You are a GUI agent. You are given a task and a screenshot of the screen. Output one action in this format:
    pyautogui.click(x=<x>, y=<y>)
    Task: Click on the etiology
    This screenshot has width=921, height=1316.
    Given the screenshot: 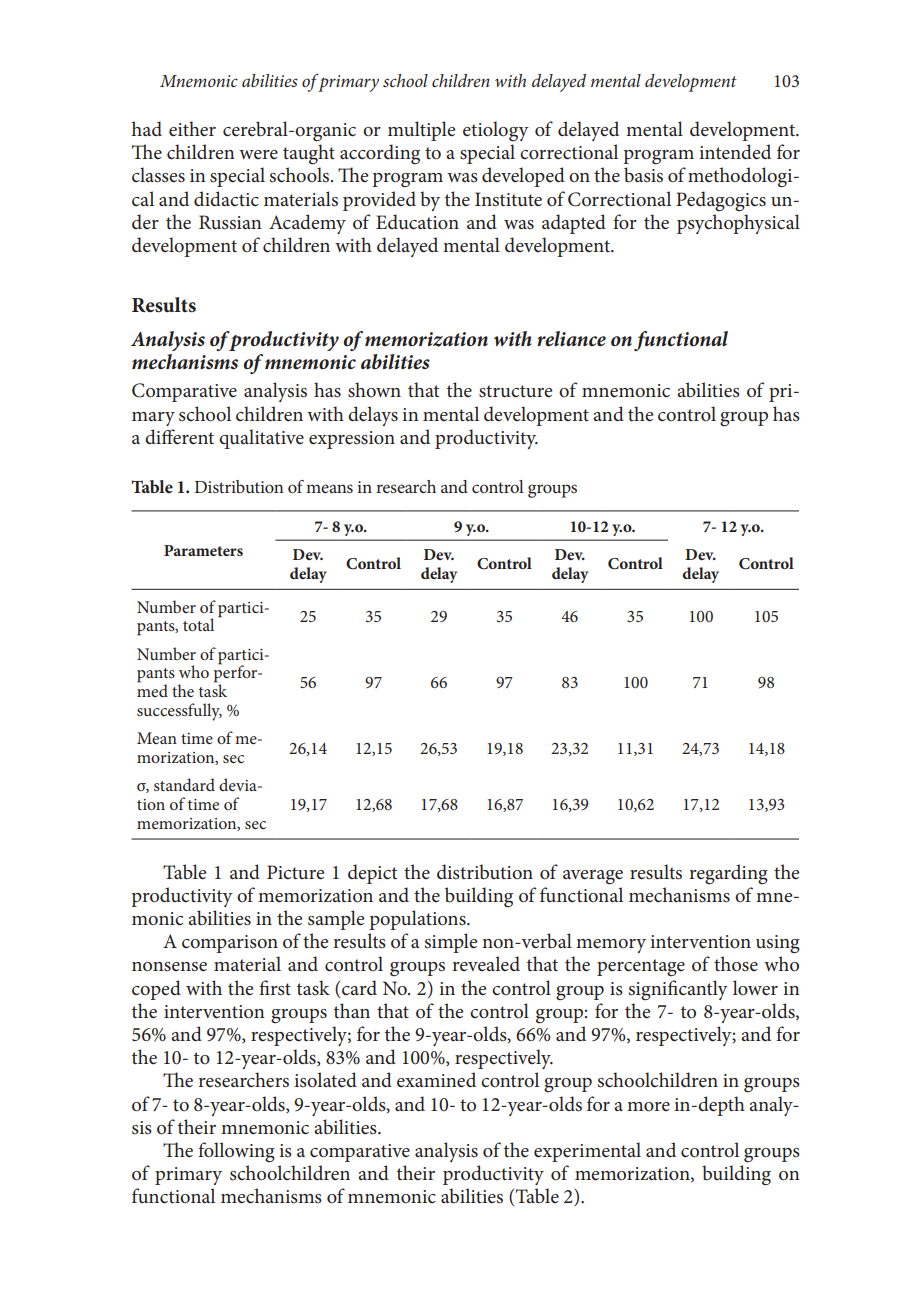 What is the action you would take?
    pyautogui.click(x=496, y=131)
